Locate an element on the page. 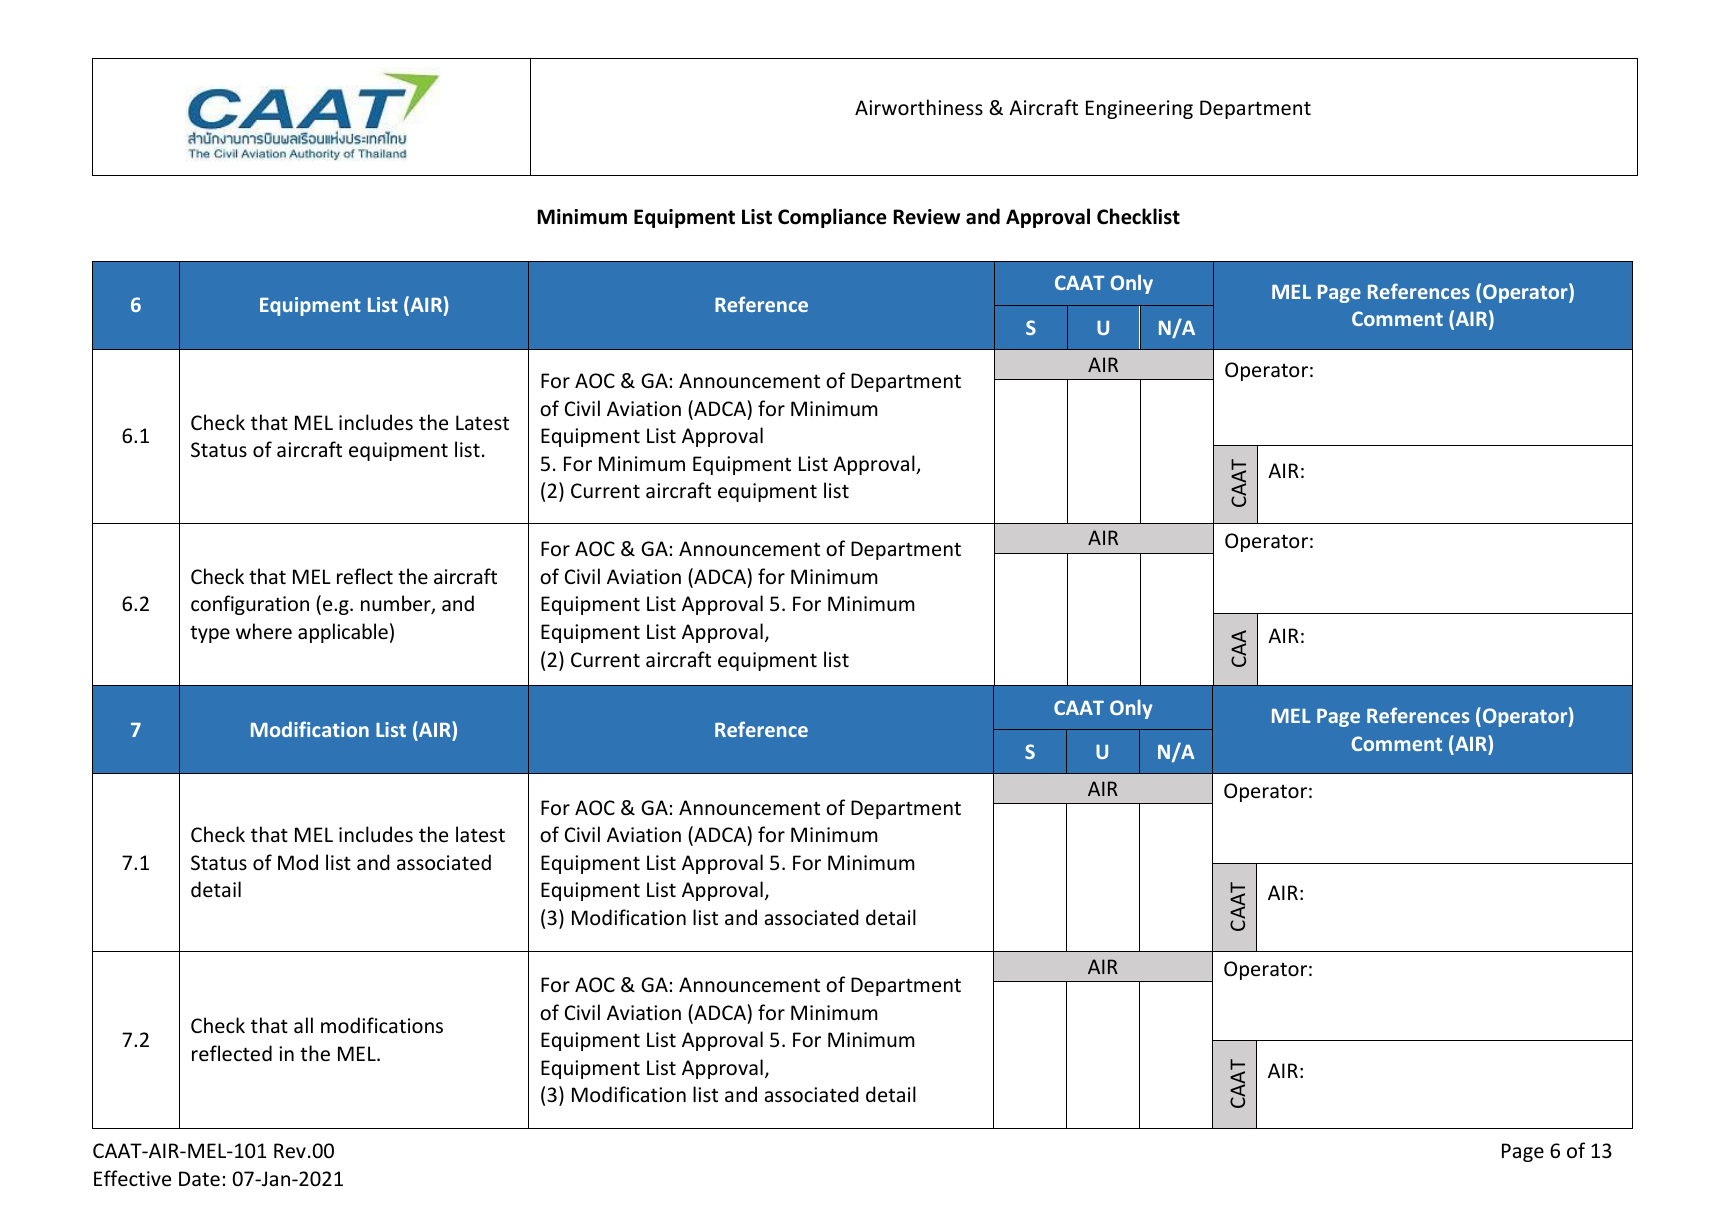 The image size is (1726, 1221). Date is located at coordinates (199, 1179).
